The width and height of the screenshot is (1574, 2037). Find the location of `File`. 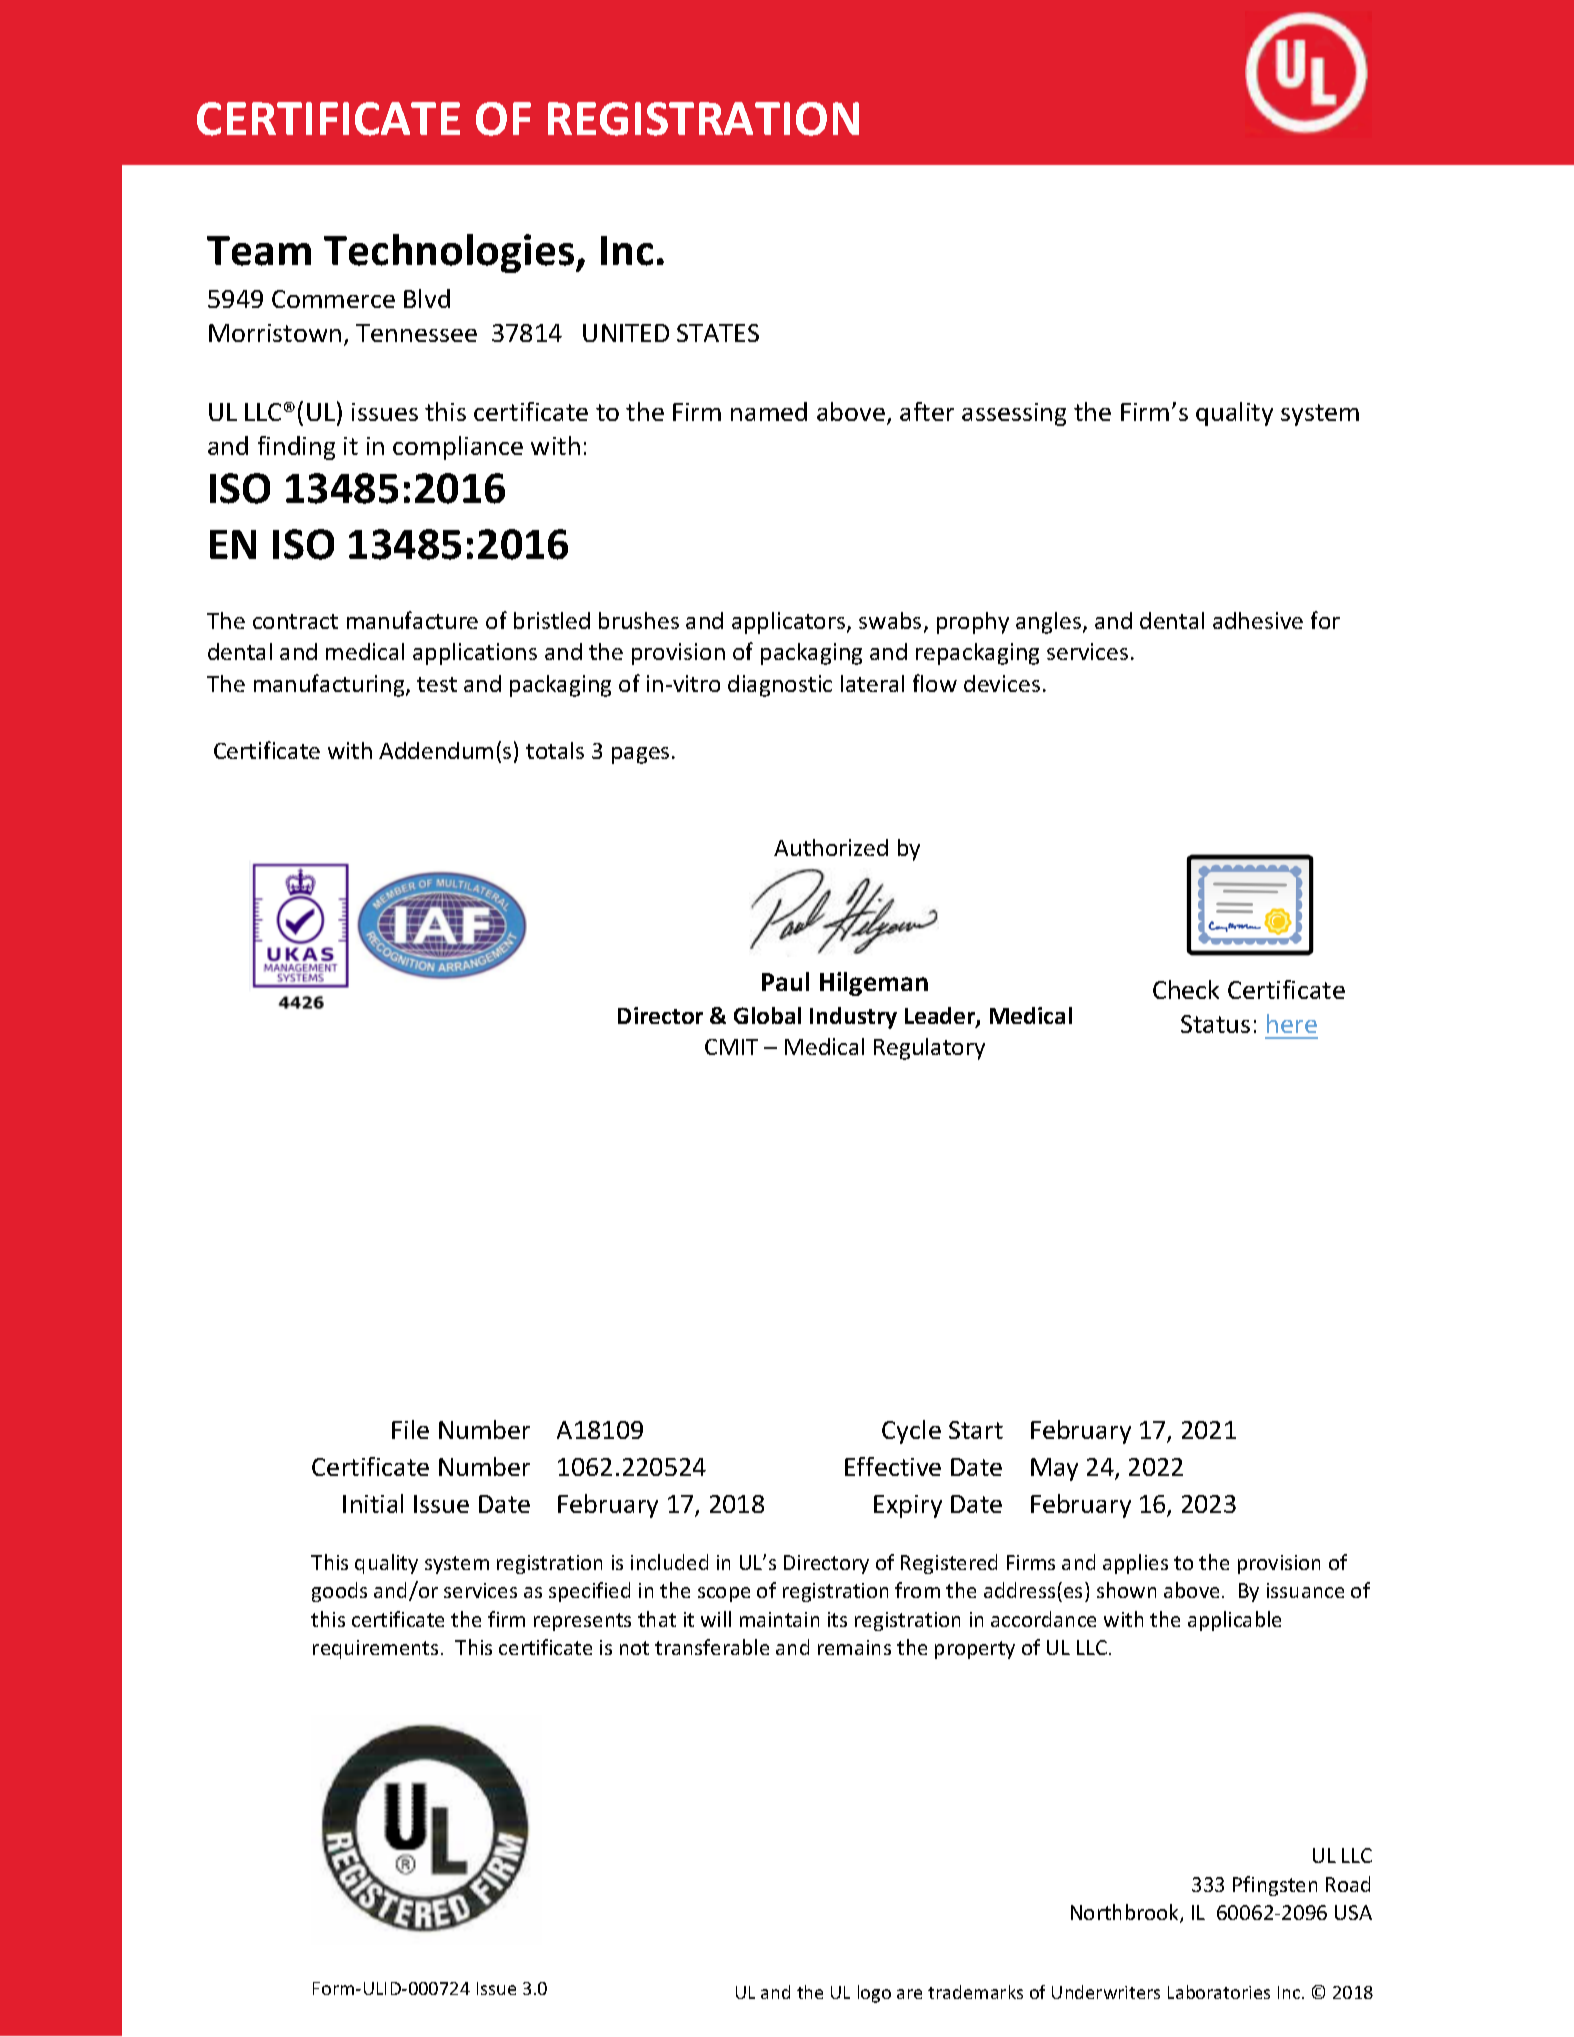

File is located at coordinates (410, 1429).
